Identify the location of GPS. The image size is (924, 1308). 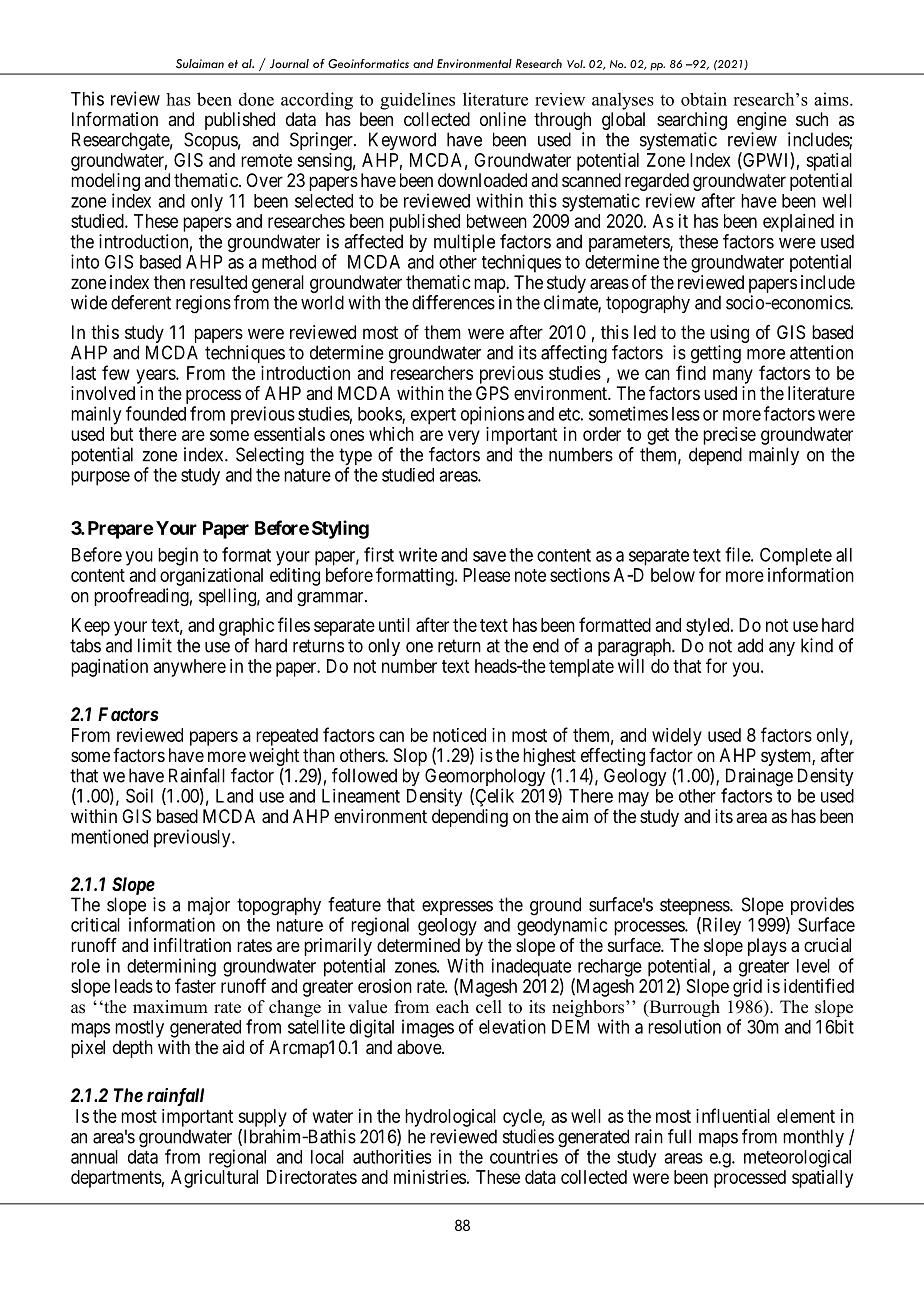
(492, 393).
